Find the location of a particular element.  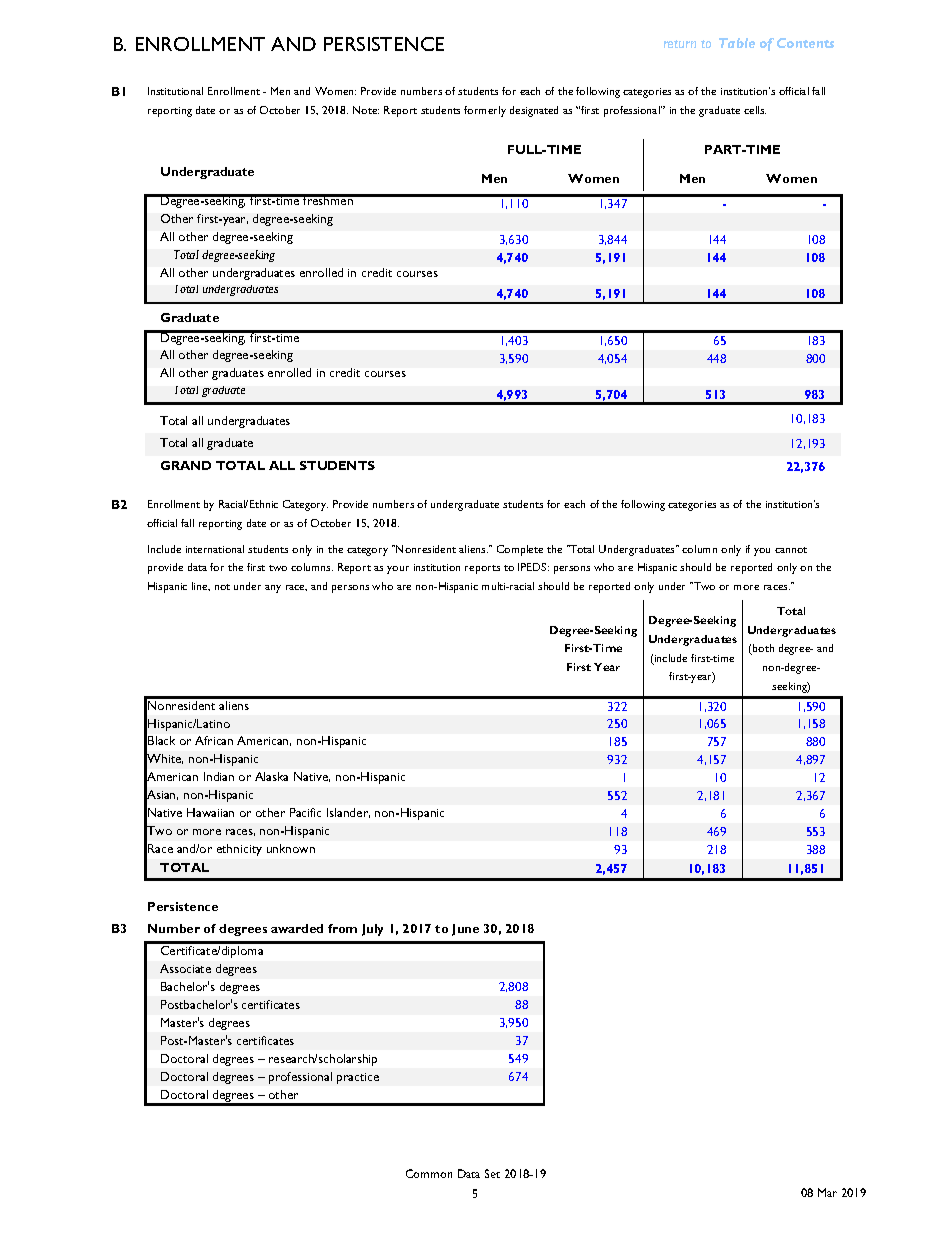

Note is located at coordinates (366, 110).
